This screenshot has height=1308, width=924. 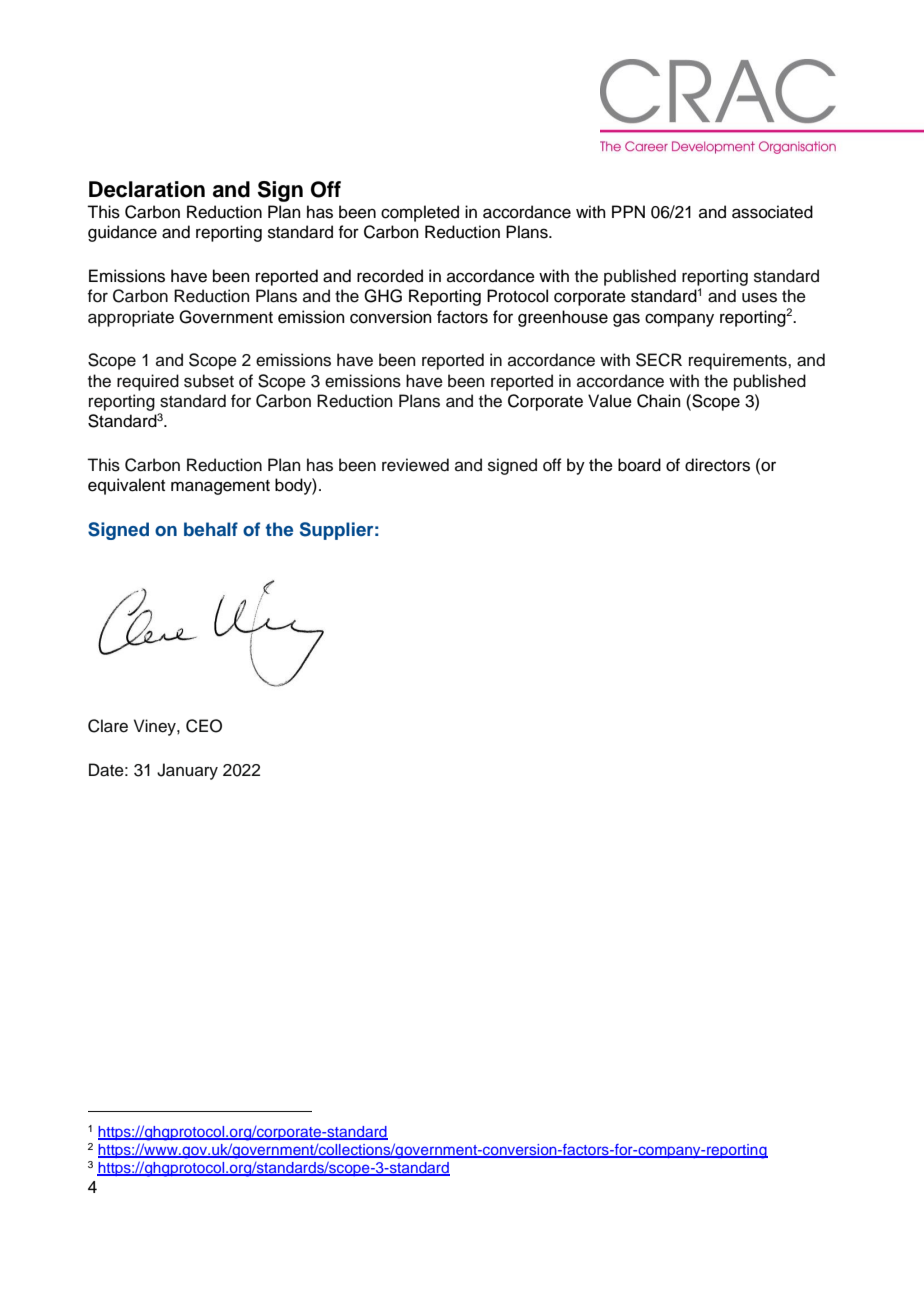 What do you see at coordinates (390, 276) in the screenshot?
I see `recorded` at bounding box center [390, 276].
